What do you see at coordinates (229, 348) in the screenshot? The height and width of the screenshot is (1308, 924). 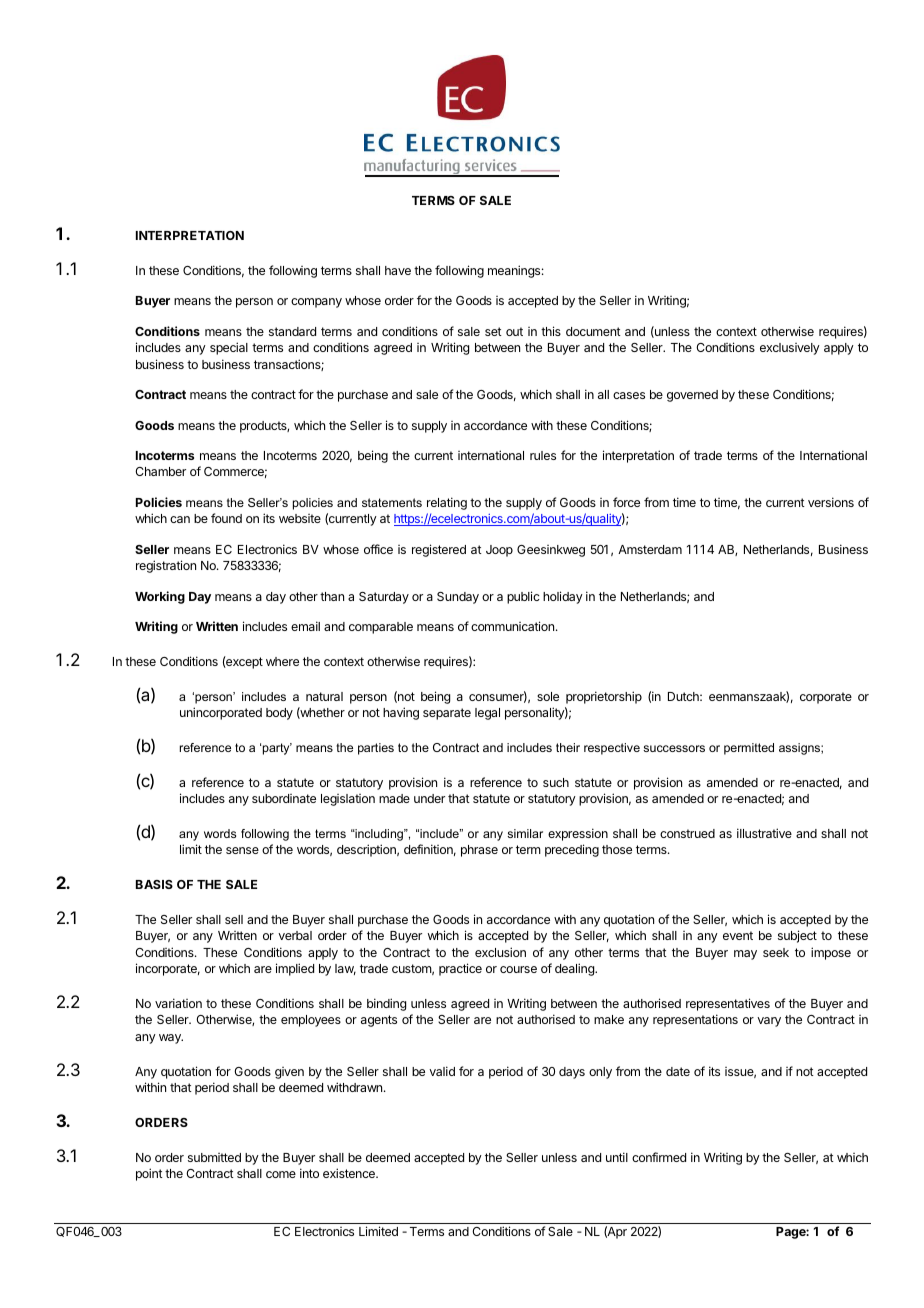 I see `special` at bounding box center [229, 348].
